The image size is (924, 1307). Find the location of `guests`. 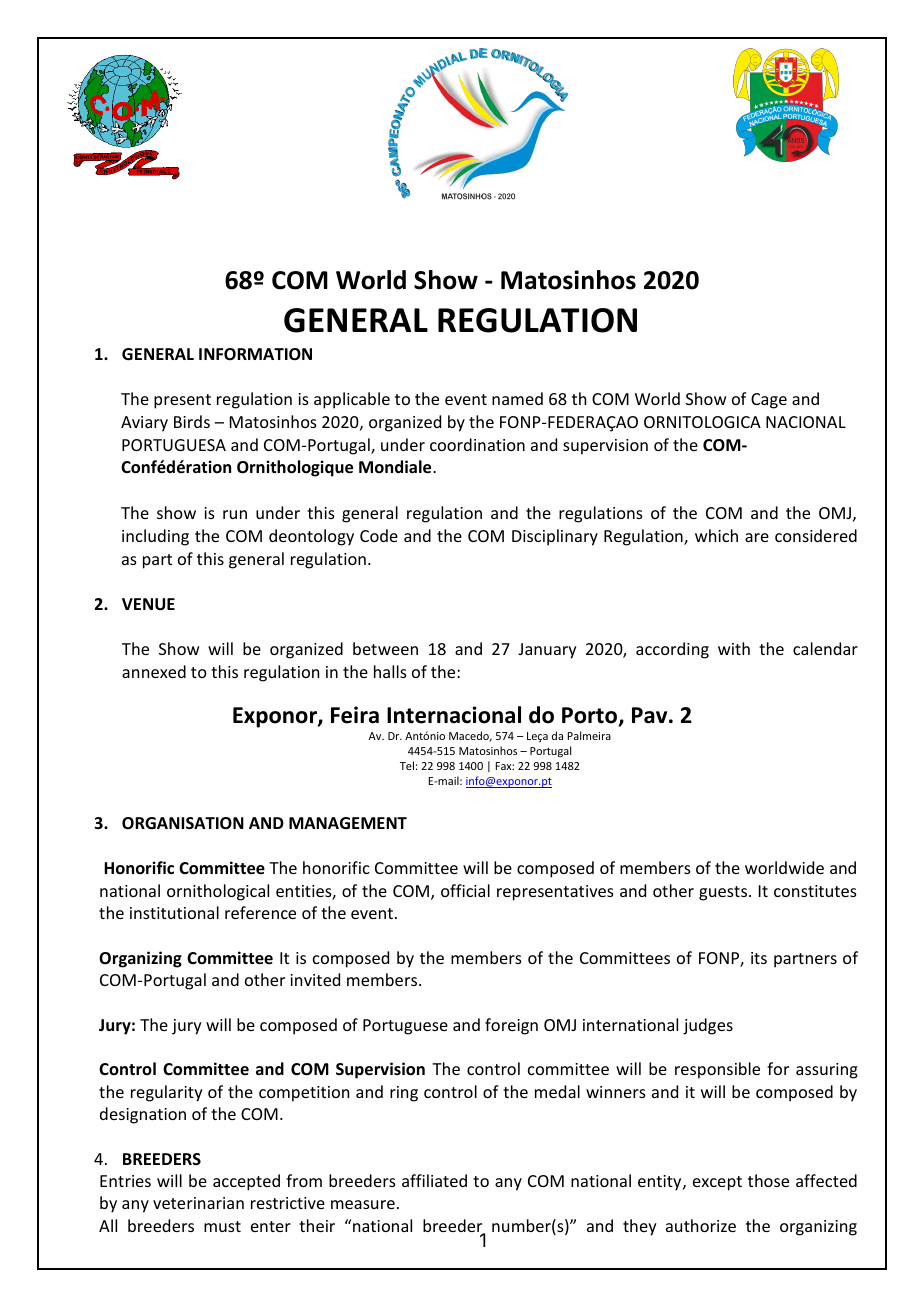

guests is located at coordinates (724, 893).
